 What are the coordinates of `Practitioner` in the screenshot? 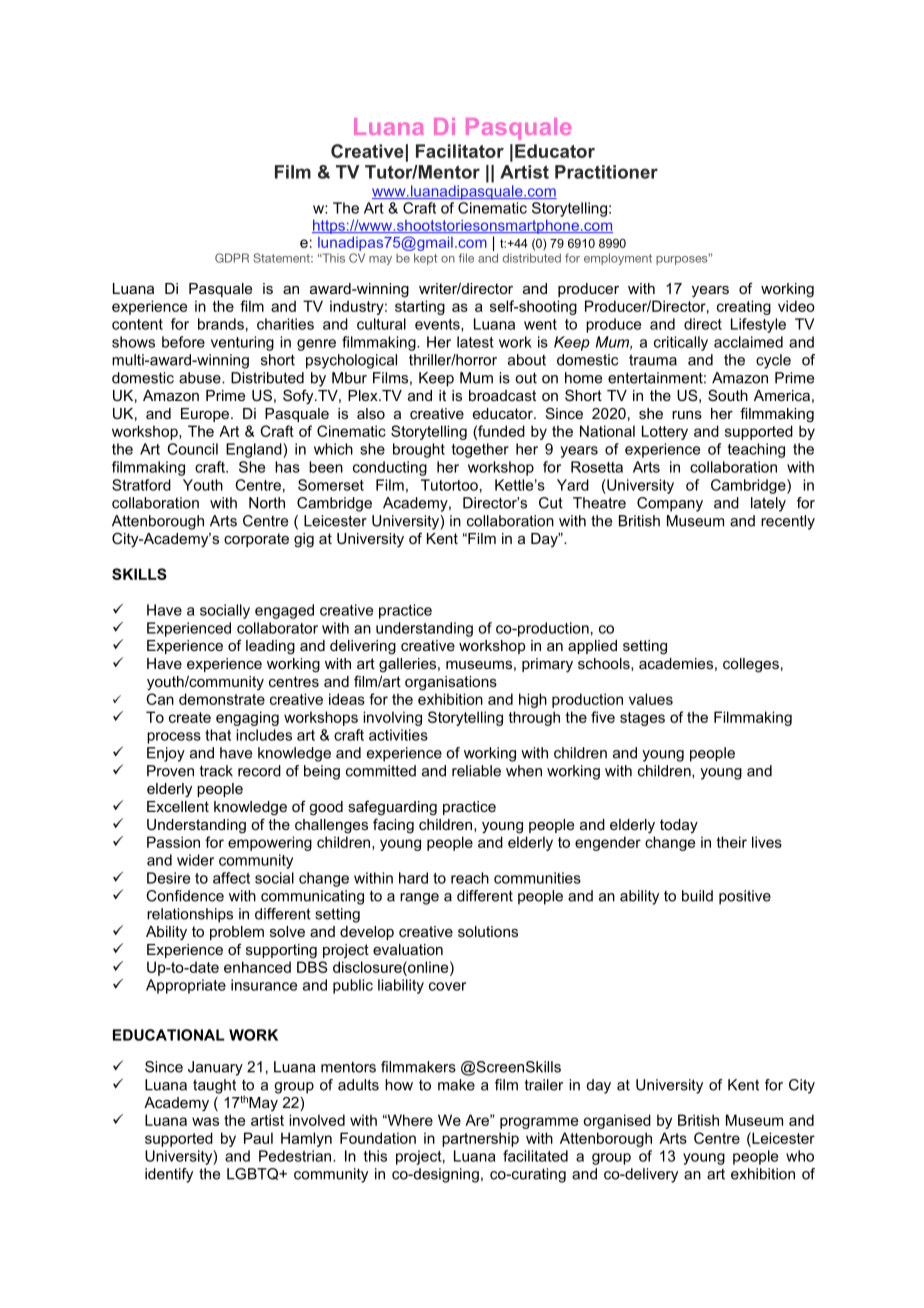 It's located at (606, 172).
